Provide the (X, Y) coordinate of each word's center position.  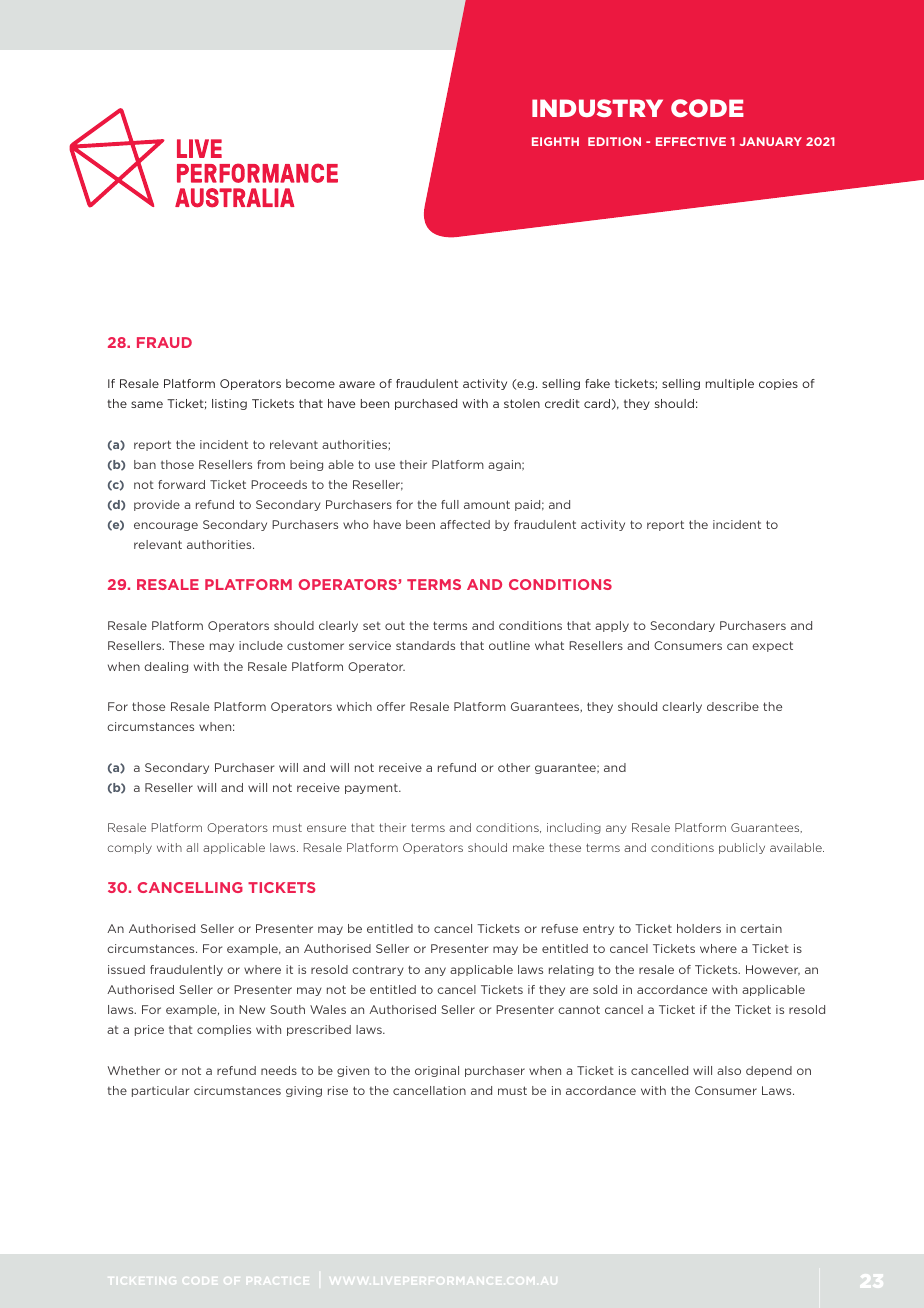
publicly (742, 848)
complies (224, 1030)
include (261, 645)
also (729, 1070)
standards (425, 645)
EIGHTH (555, 141)
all (192, 847)
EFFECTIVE (691, 141)
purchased (426, 404)
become (310, 383)
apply (612, 626)
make (528, 847)
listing (229, 404)
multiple (730, 384)
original (437, 1071)
